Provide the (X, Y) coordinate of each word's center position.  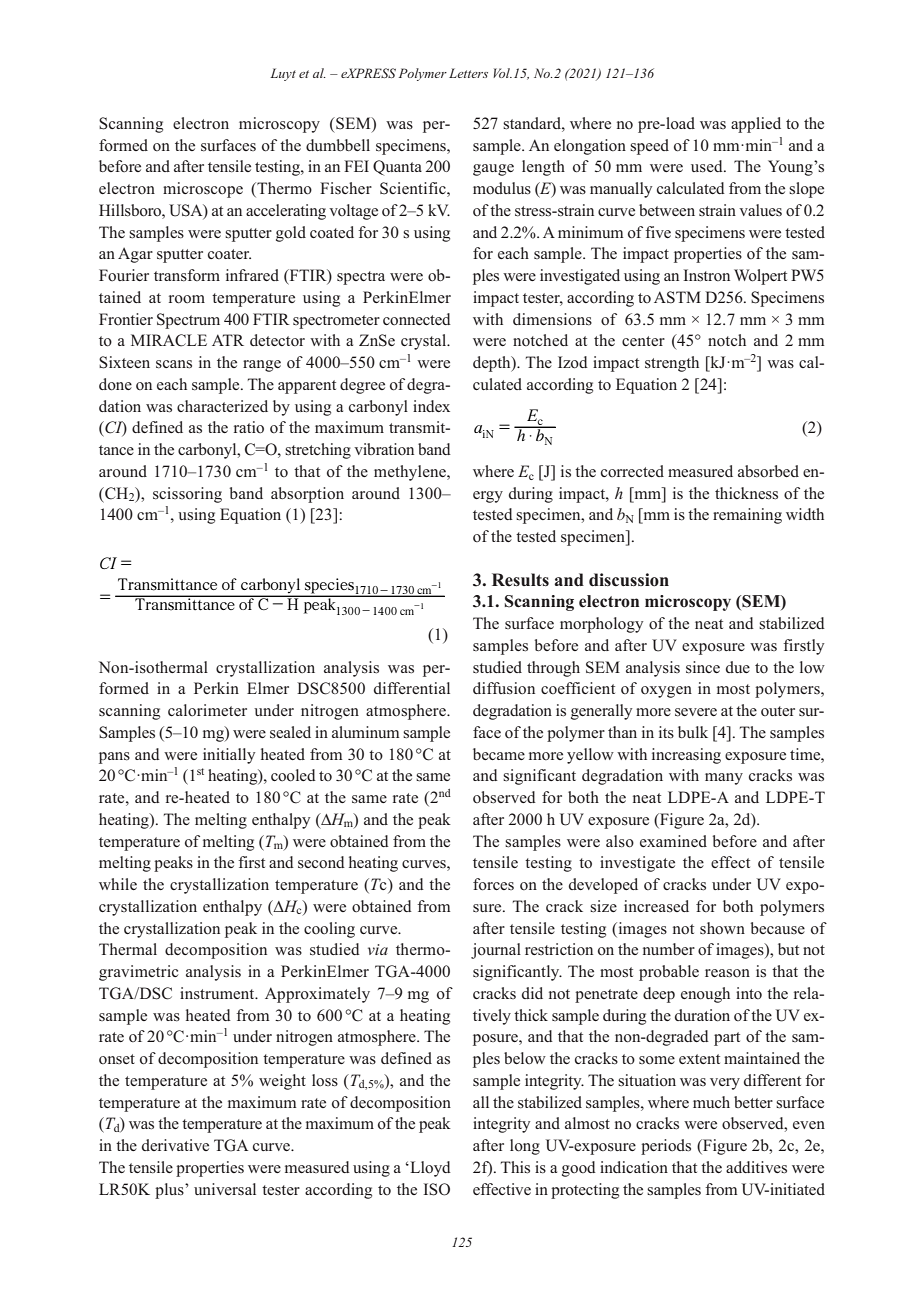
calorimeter (207, 710)
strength (672, 364)
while (118, 884)
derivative (175, 1145)
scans (174, 364)
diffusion (504, 688)
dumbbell (338, 145)
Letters (468, 73)
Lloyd (429, 1169)
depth (493, 364)
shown (722, 928)
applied (756, 125)
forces (493, 884)
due (738, 667)
